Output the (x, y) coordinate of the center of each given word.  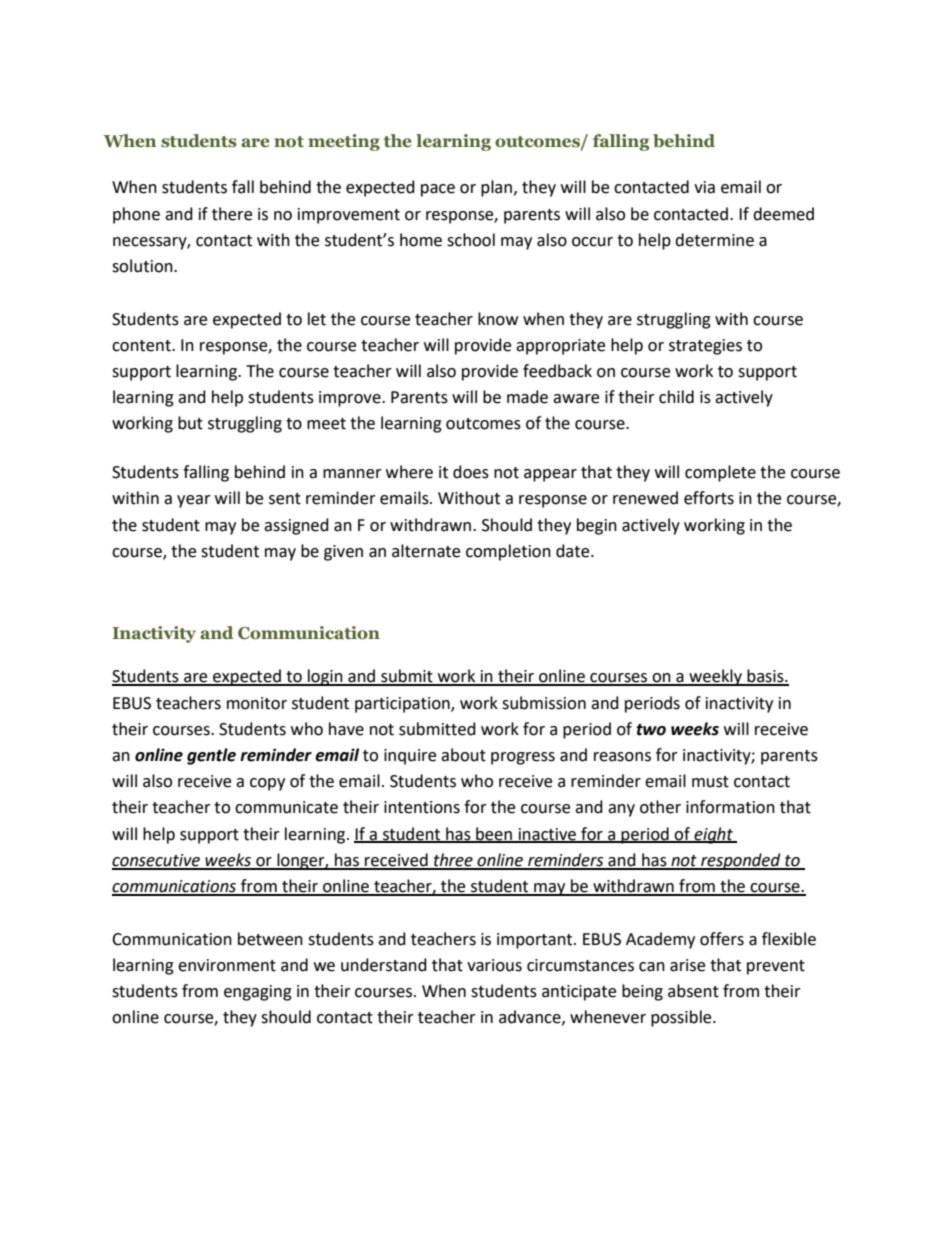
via (704, 187)
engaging (258, 993)
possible (682, 1018)
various (494, 965)
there (232, 214)
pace (438, 190)
